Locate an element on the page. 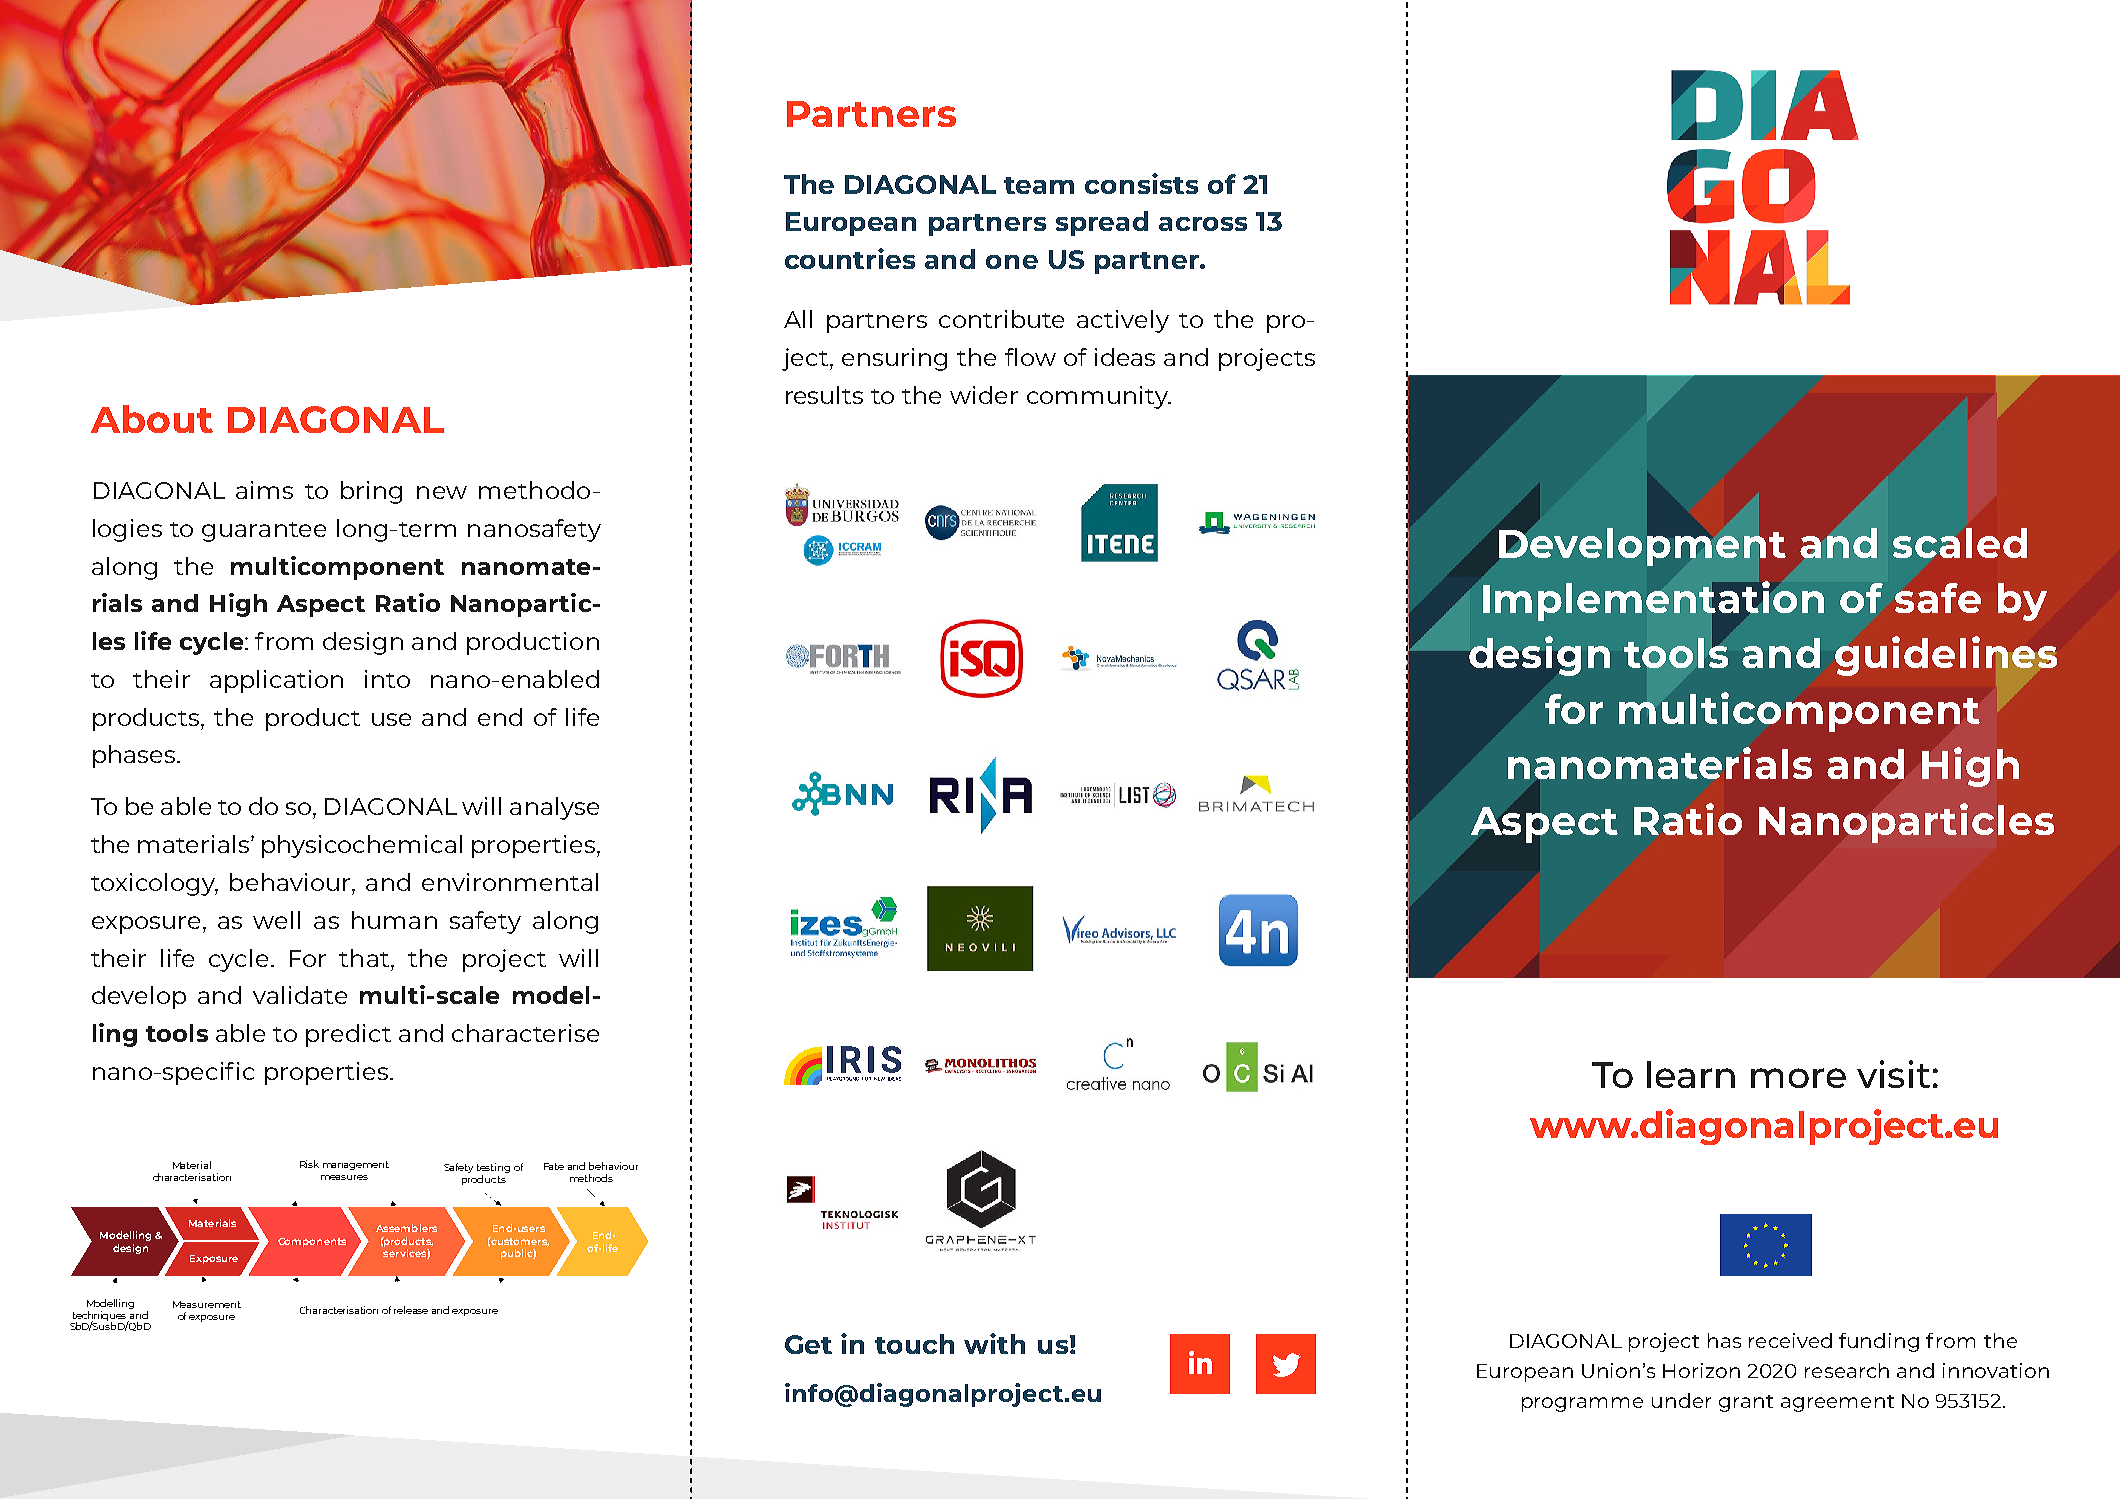 This image has height=1499, width=2120. guarantee is located at coordinates (264, 532).
